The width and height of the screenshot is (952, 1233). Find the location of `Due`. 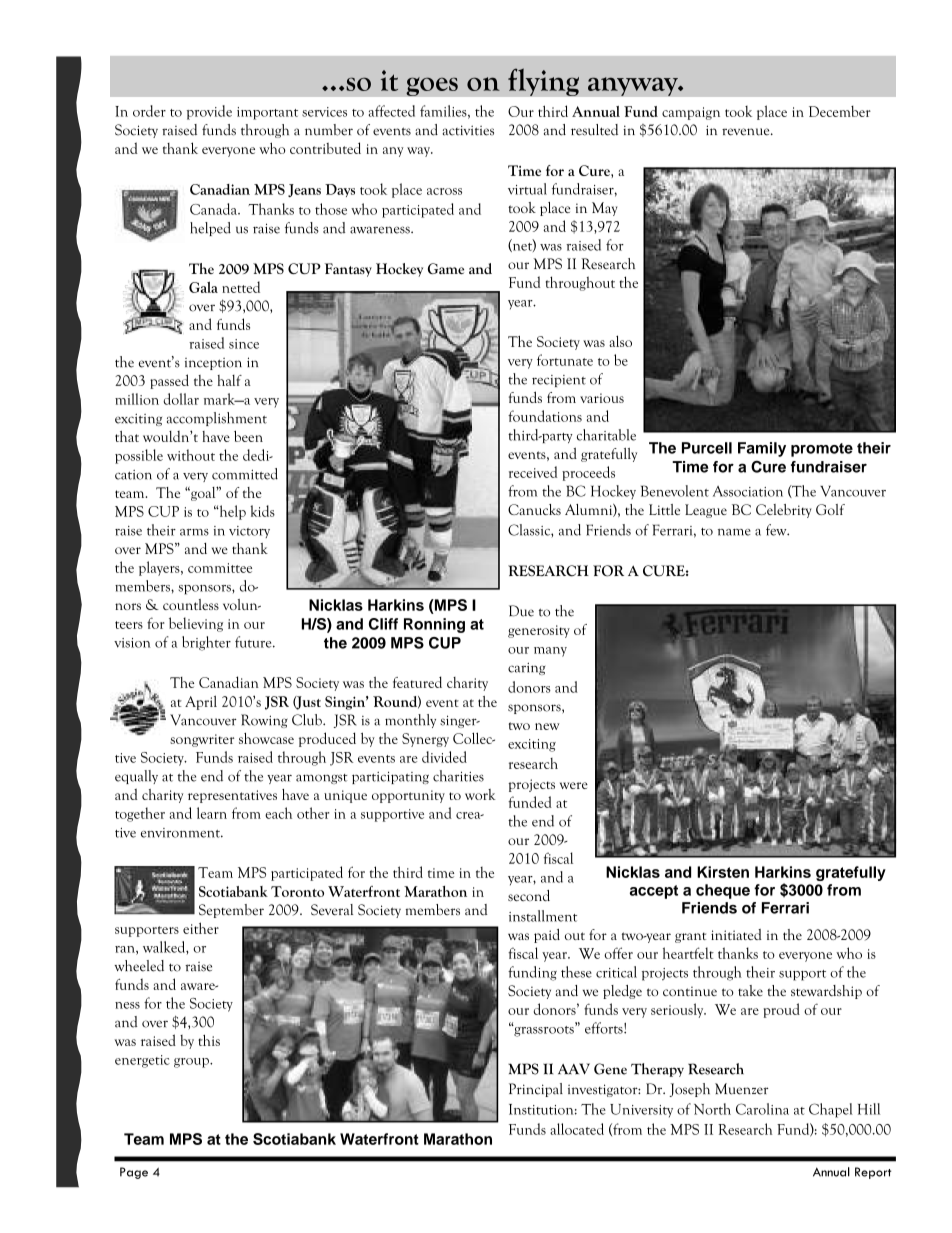

Due is located at coordinates (521, 611).
